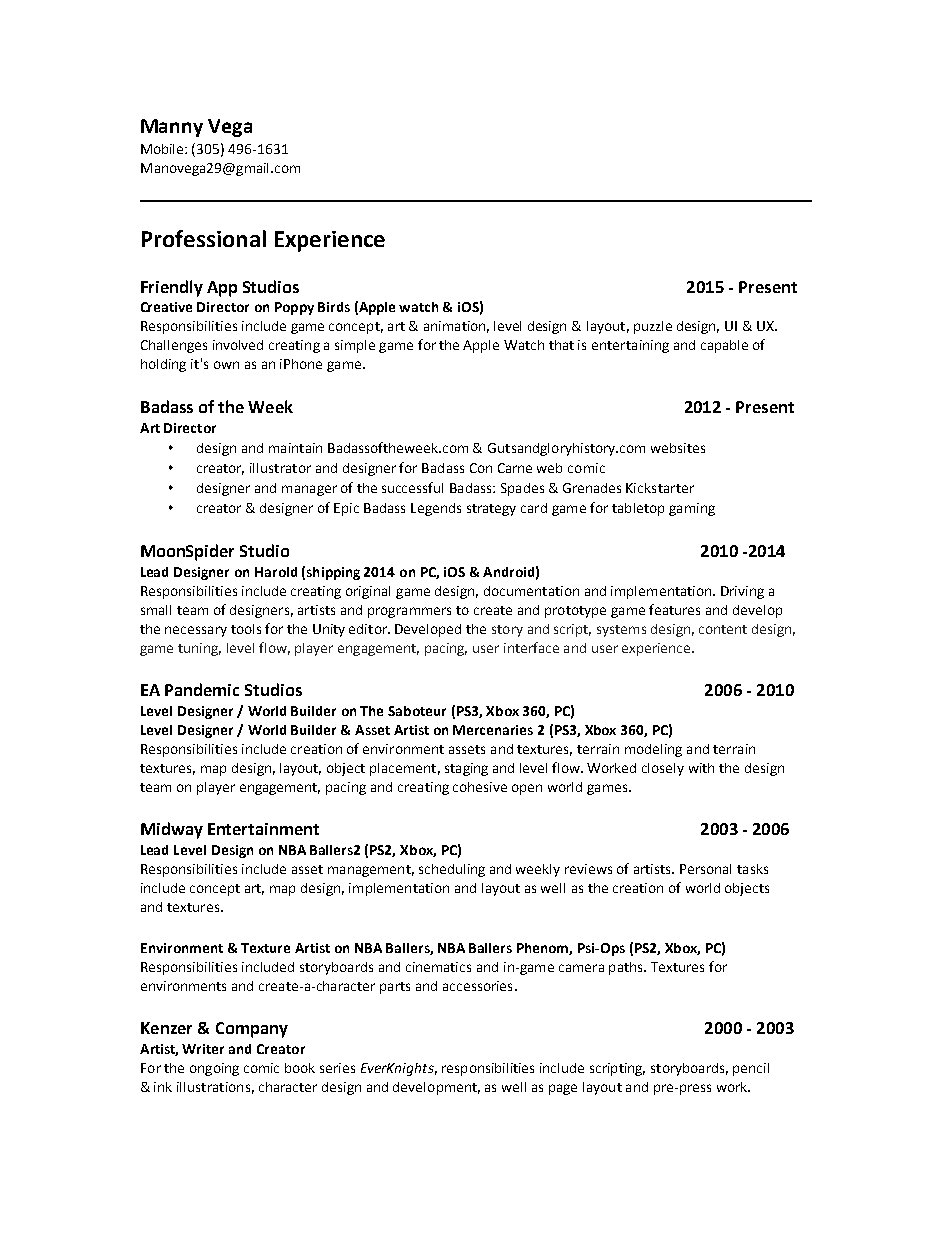 This screenshot has width=952, height=1233. What do you see at coordinates (246, 629) in the screenshot?
I see `tools` at bounding box center [246, 629].
